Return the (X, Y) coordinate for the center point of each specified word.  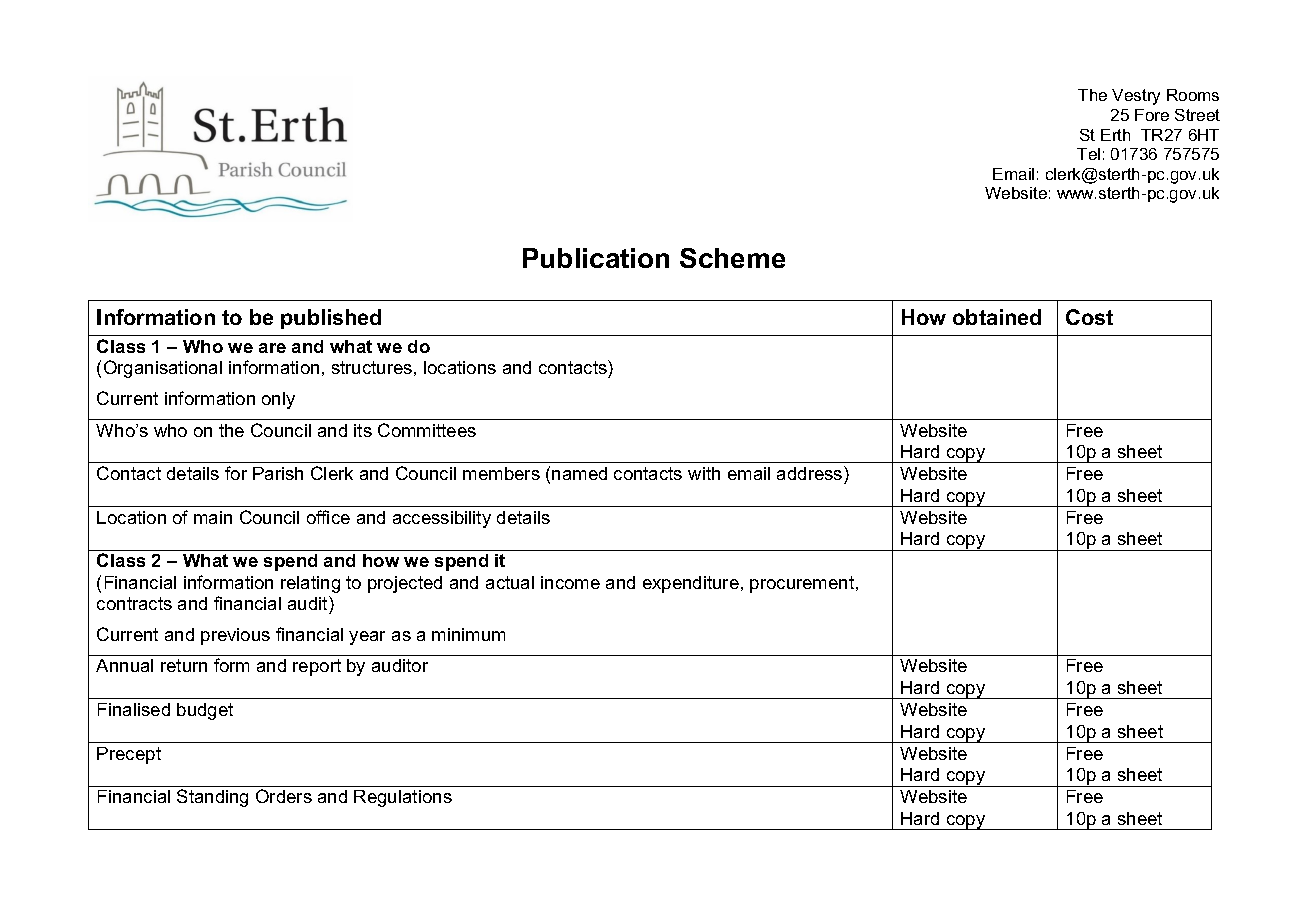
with (704, 473)
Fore (1152, 115)
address (811, 473)
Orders (284, 796)
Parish (278, 473)
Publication (596, 258)
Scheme (732, 258)
